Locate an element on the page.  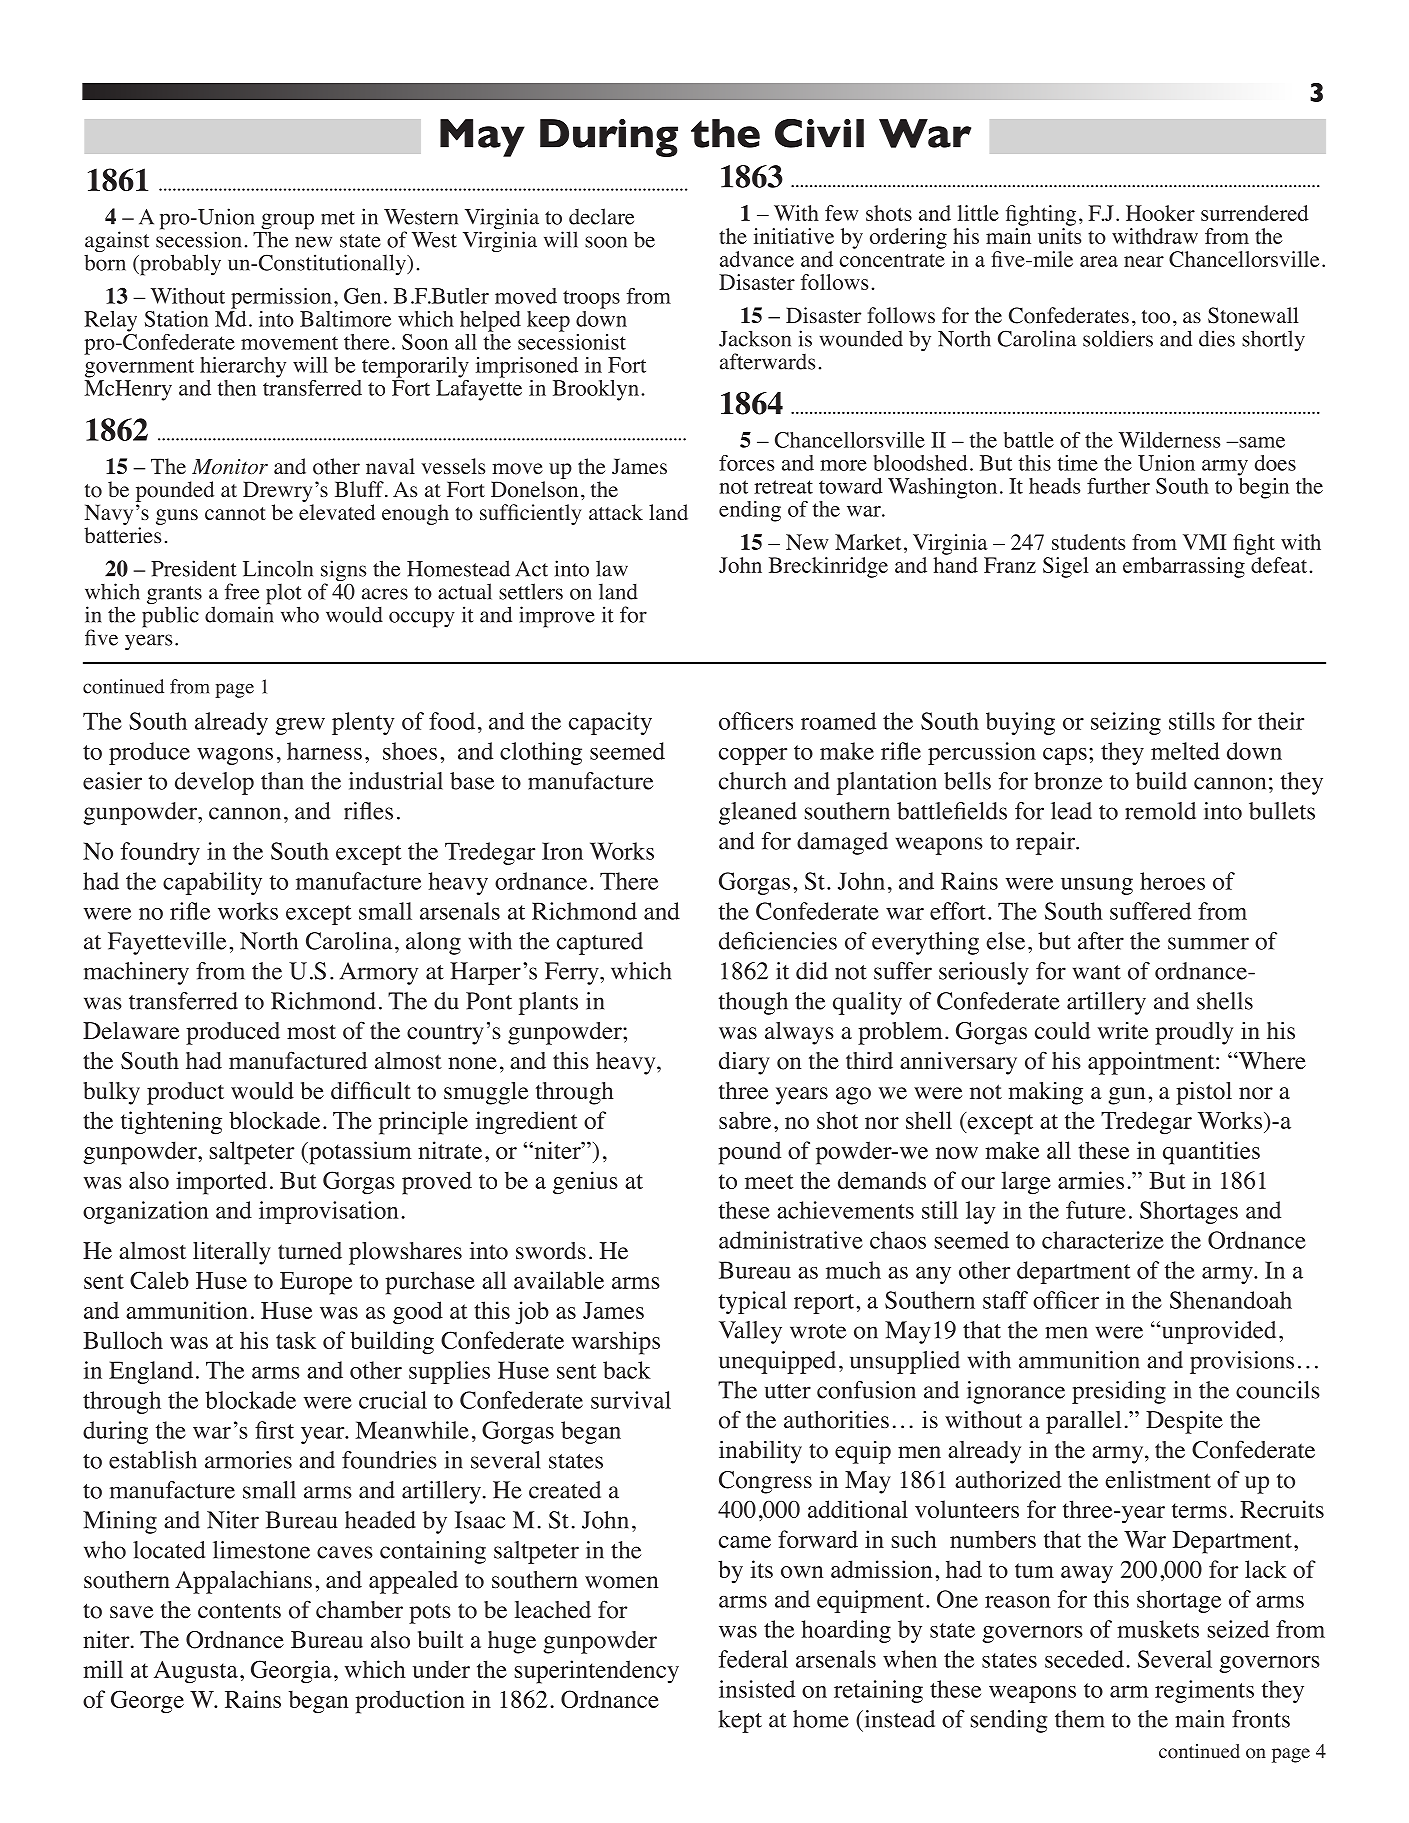
further is located at coordinates (1118, 486).
